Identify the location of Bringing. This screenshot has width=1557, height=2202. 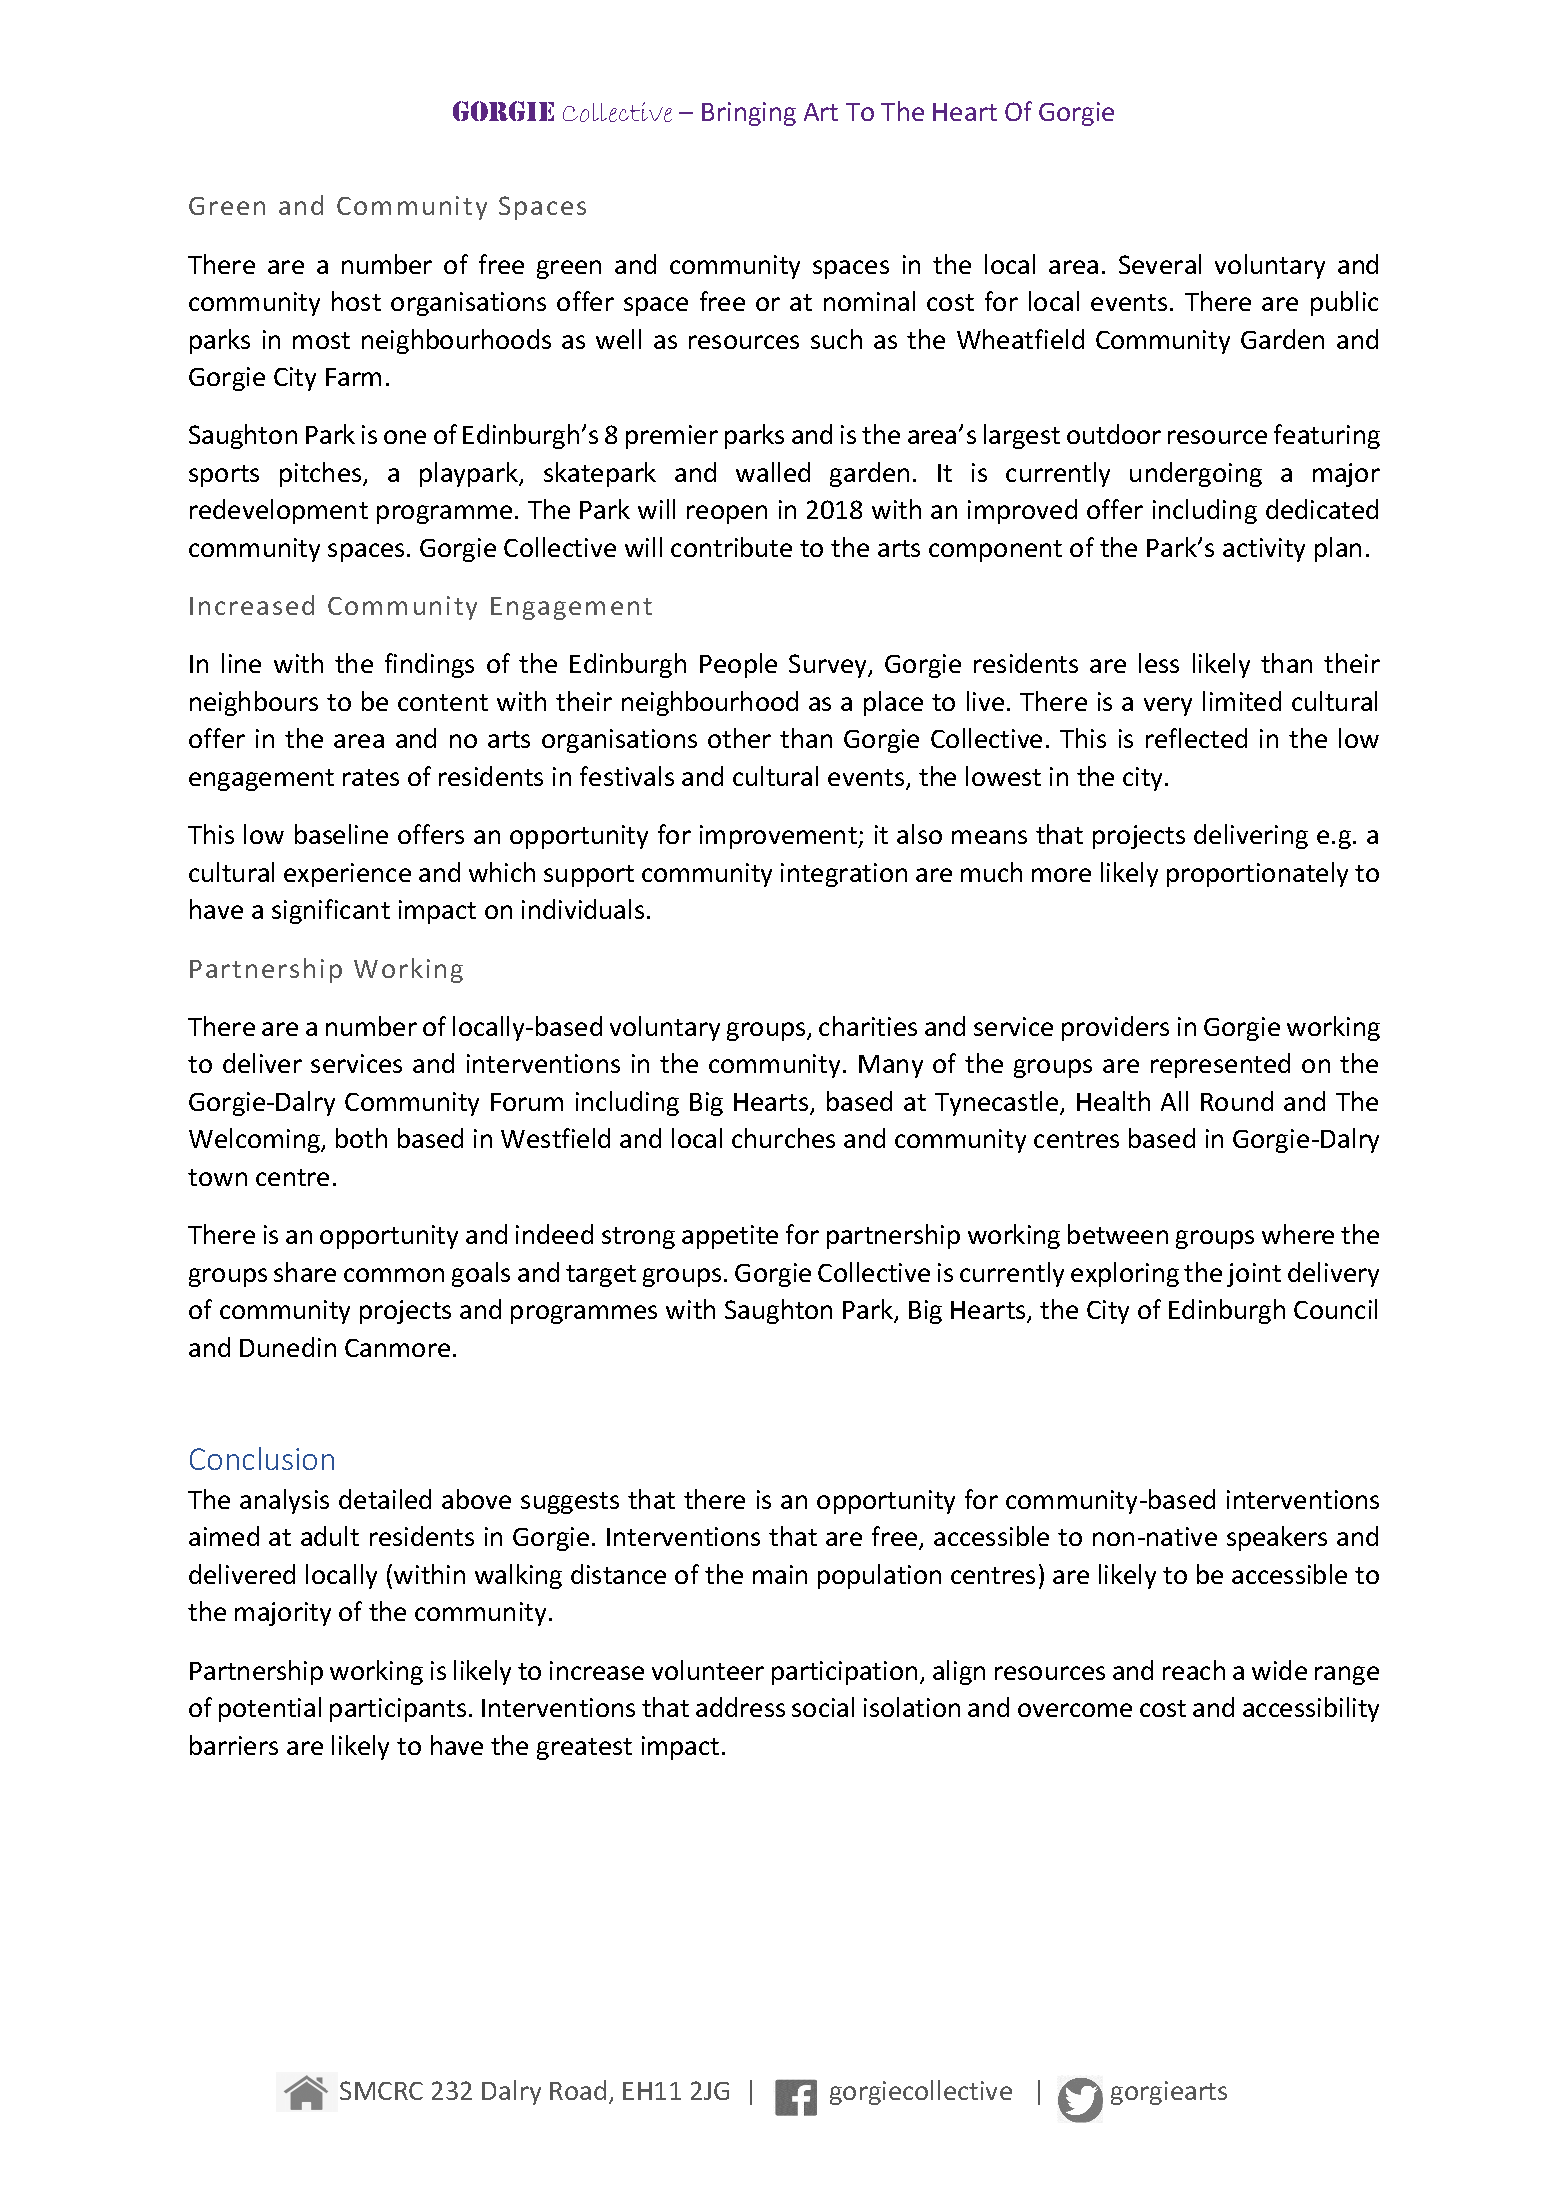
(749, 114).
